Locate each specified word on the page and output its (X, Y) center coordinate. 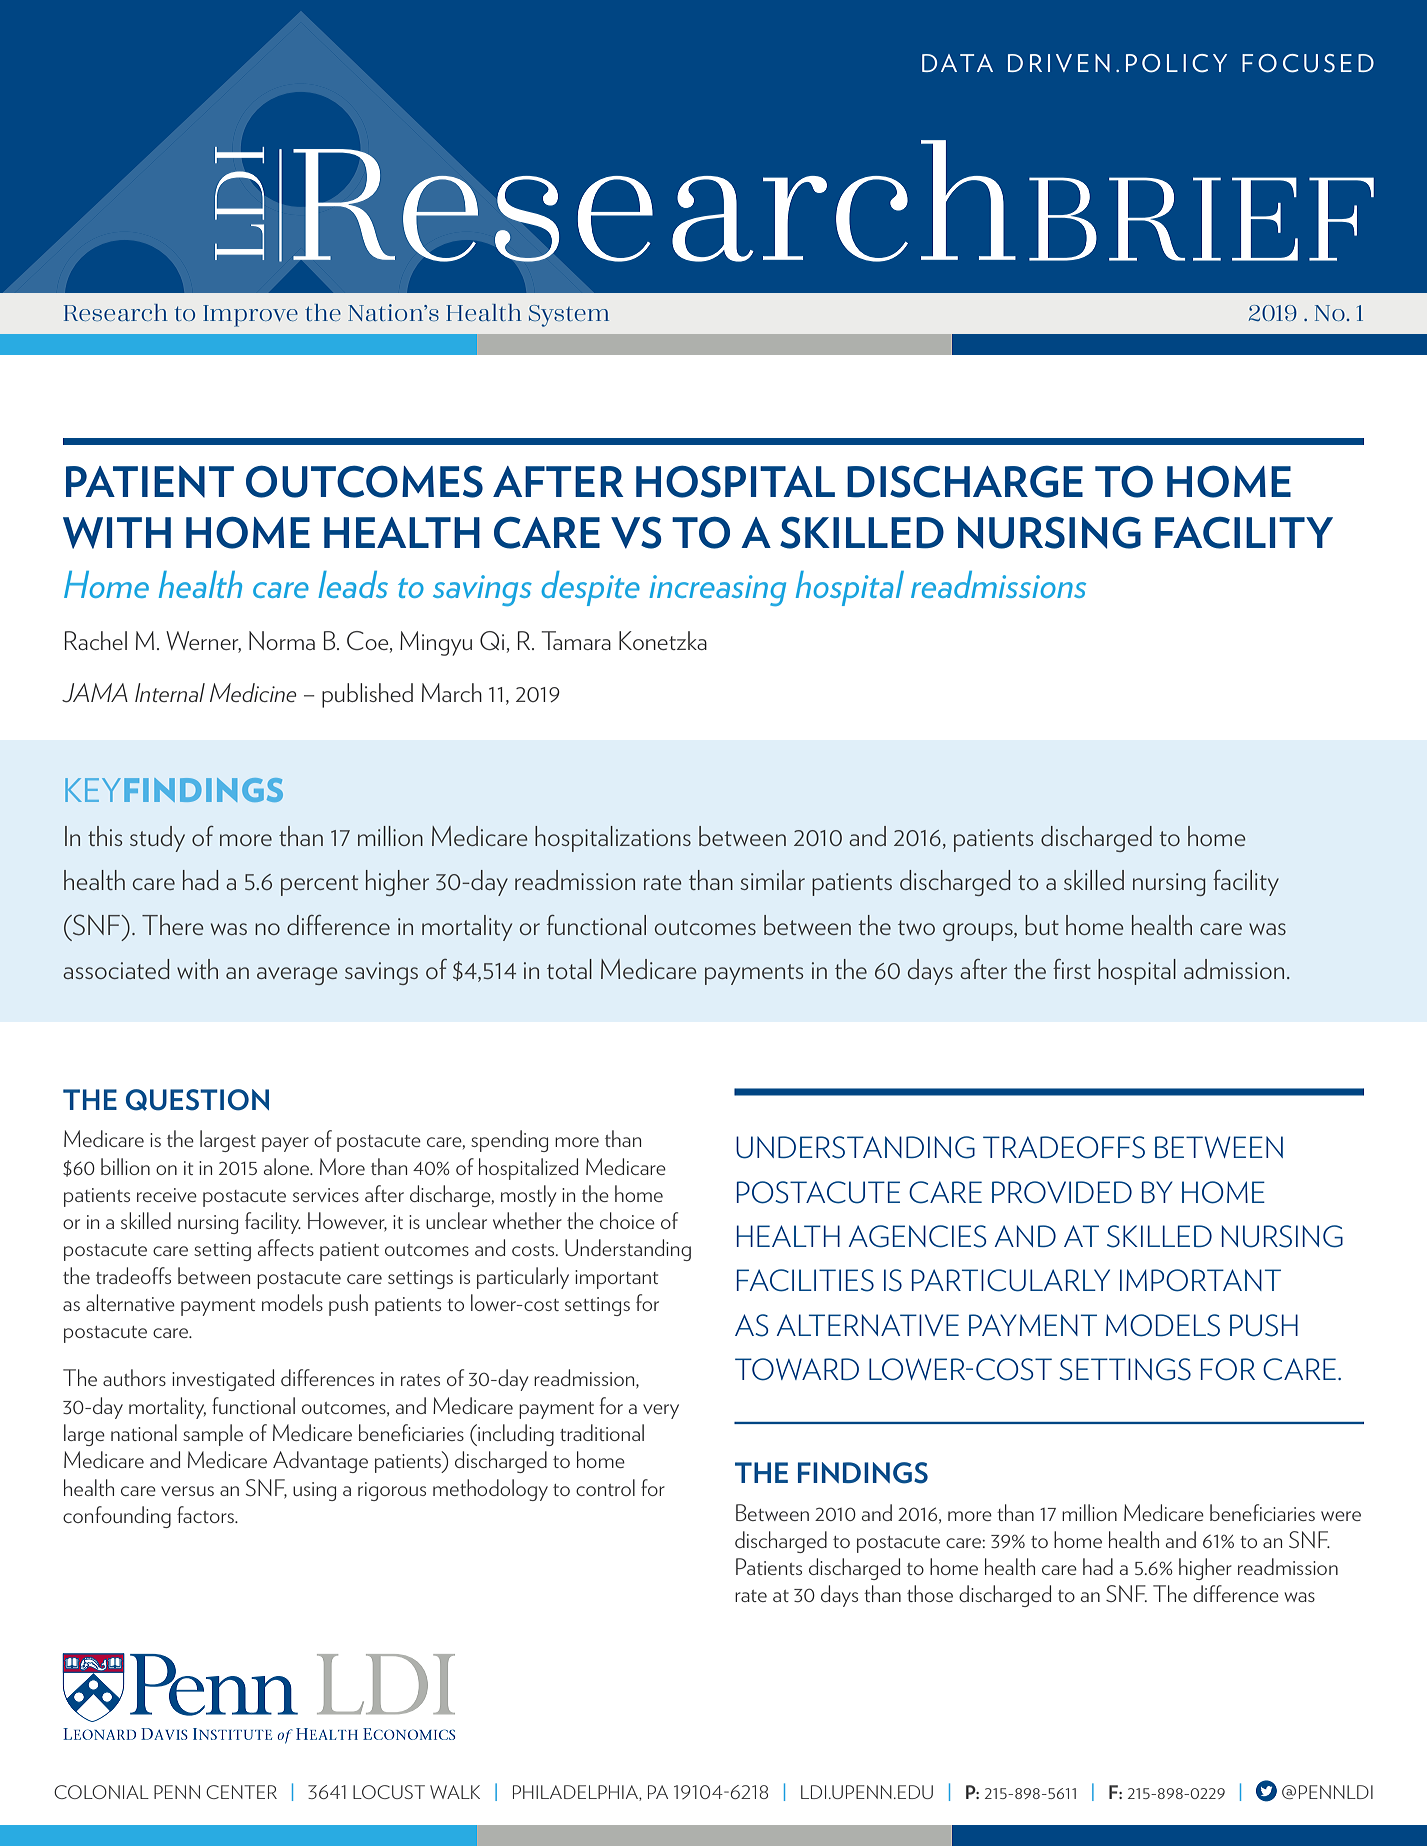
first (1072, 969)
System (569, 316)
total (569, 969)
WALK (455, 1792)
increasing (717, 590)
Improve (250, 316)
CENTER (241, 1792)
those (930, 1593)
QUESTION (197, 1100)
